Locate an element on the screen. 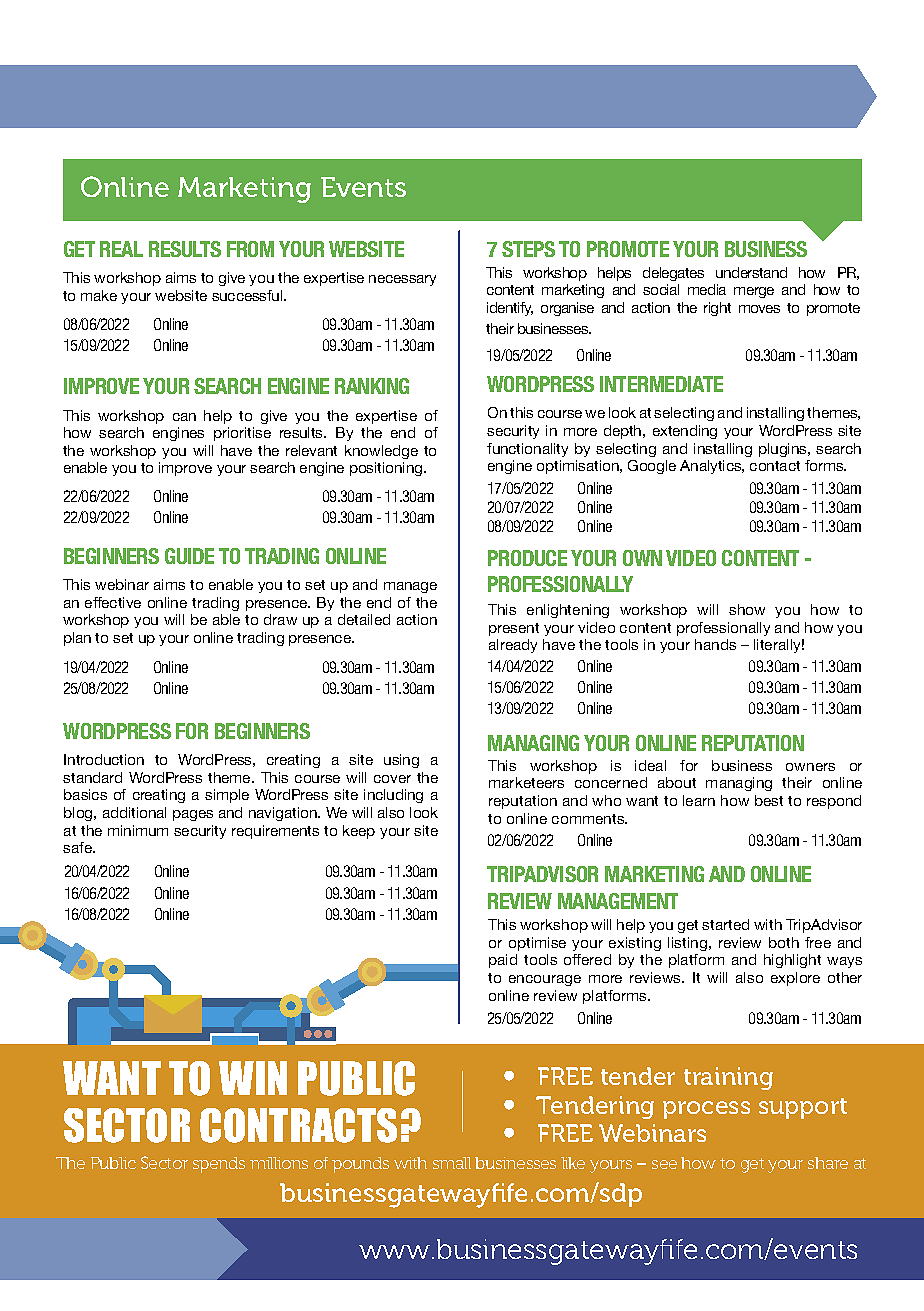  process is located at coordinates (706, 1110).
